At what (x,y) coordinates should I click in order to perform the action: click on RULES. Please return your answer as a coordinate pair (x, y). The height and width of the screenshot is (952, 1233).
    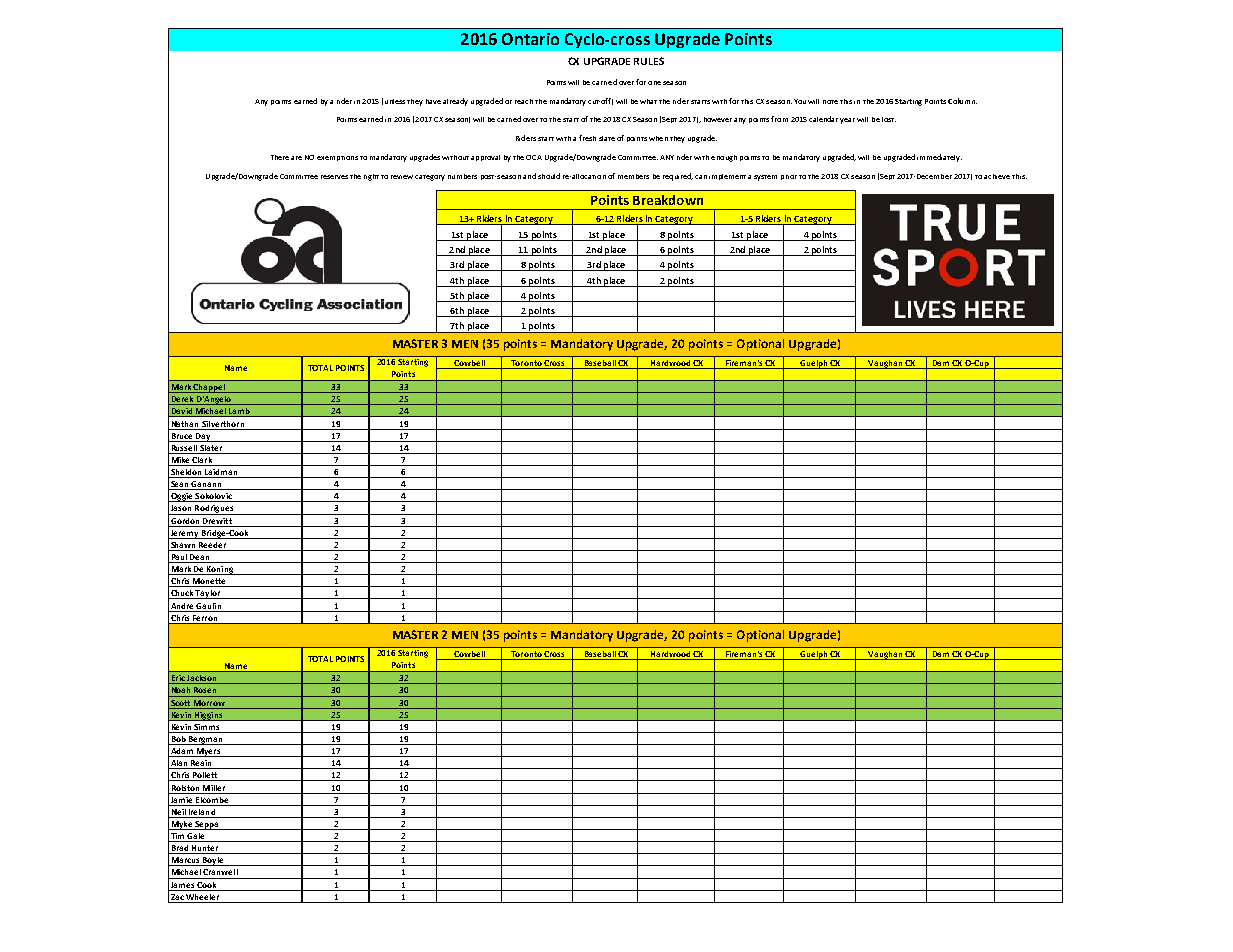
    Looking at the image, I should click on (649, 61).
